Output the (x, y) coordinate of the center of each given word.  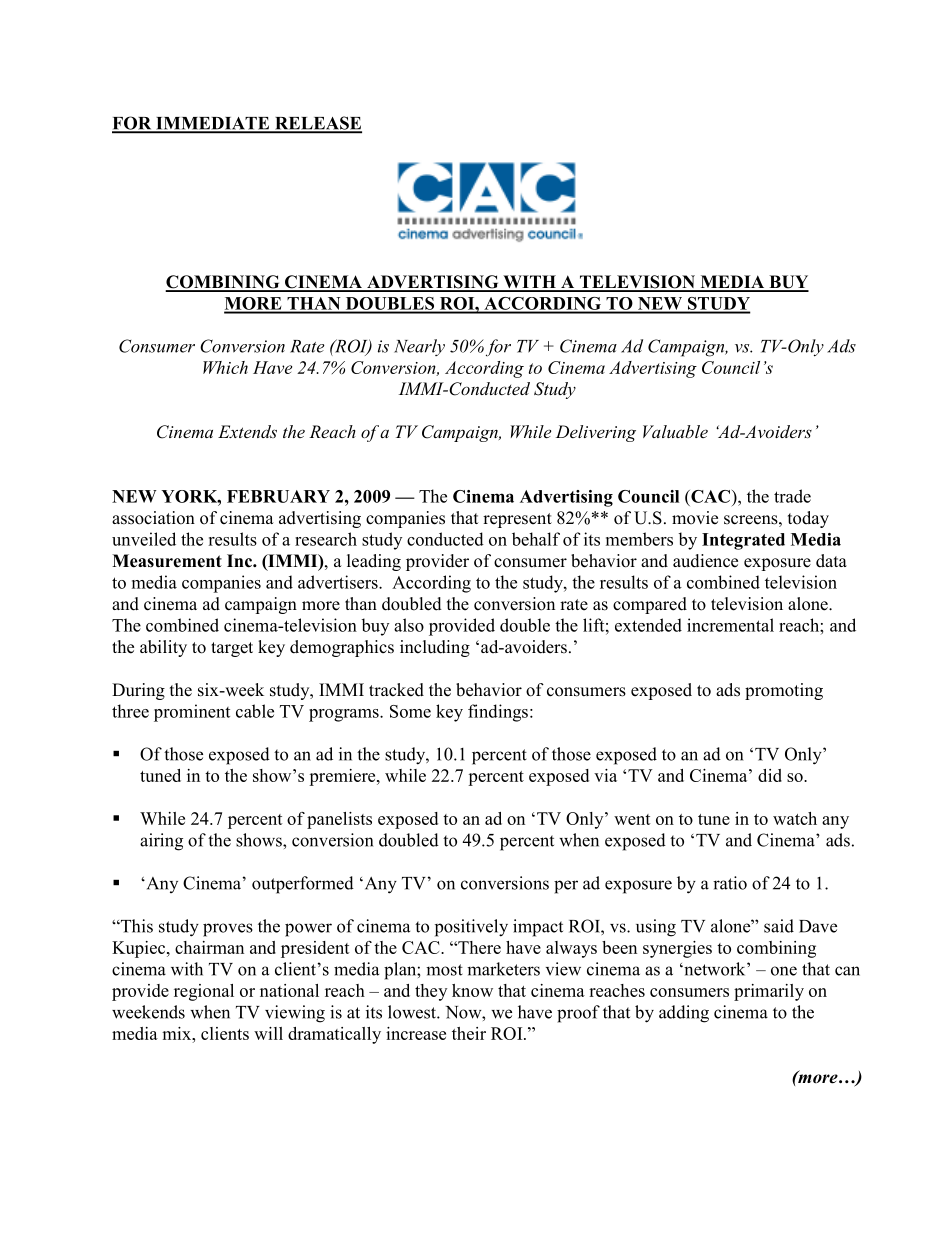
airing (161, 842)
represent (517, 520)
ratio (730, 883)
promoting (784, 691)
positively (471, 928)
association (153, 518)
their (469, 1033)
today (808, 519)
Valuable (675, 431)
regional (204, 992)
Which (225, 367)
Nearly (419, 347)
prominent (192, 713)
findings (498, 713)
